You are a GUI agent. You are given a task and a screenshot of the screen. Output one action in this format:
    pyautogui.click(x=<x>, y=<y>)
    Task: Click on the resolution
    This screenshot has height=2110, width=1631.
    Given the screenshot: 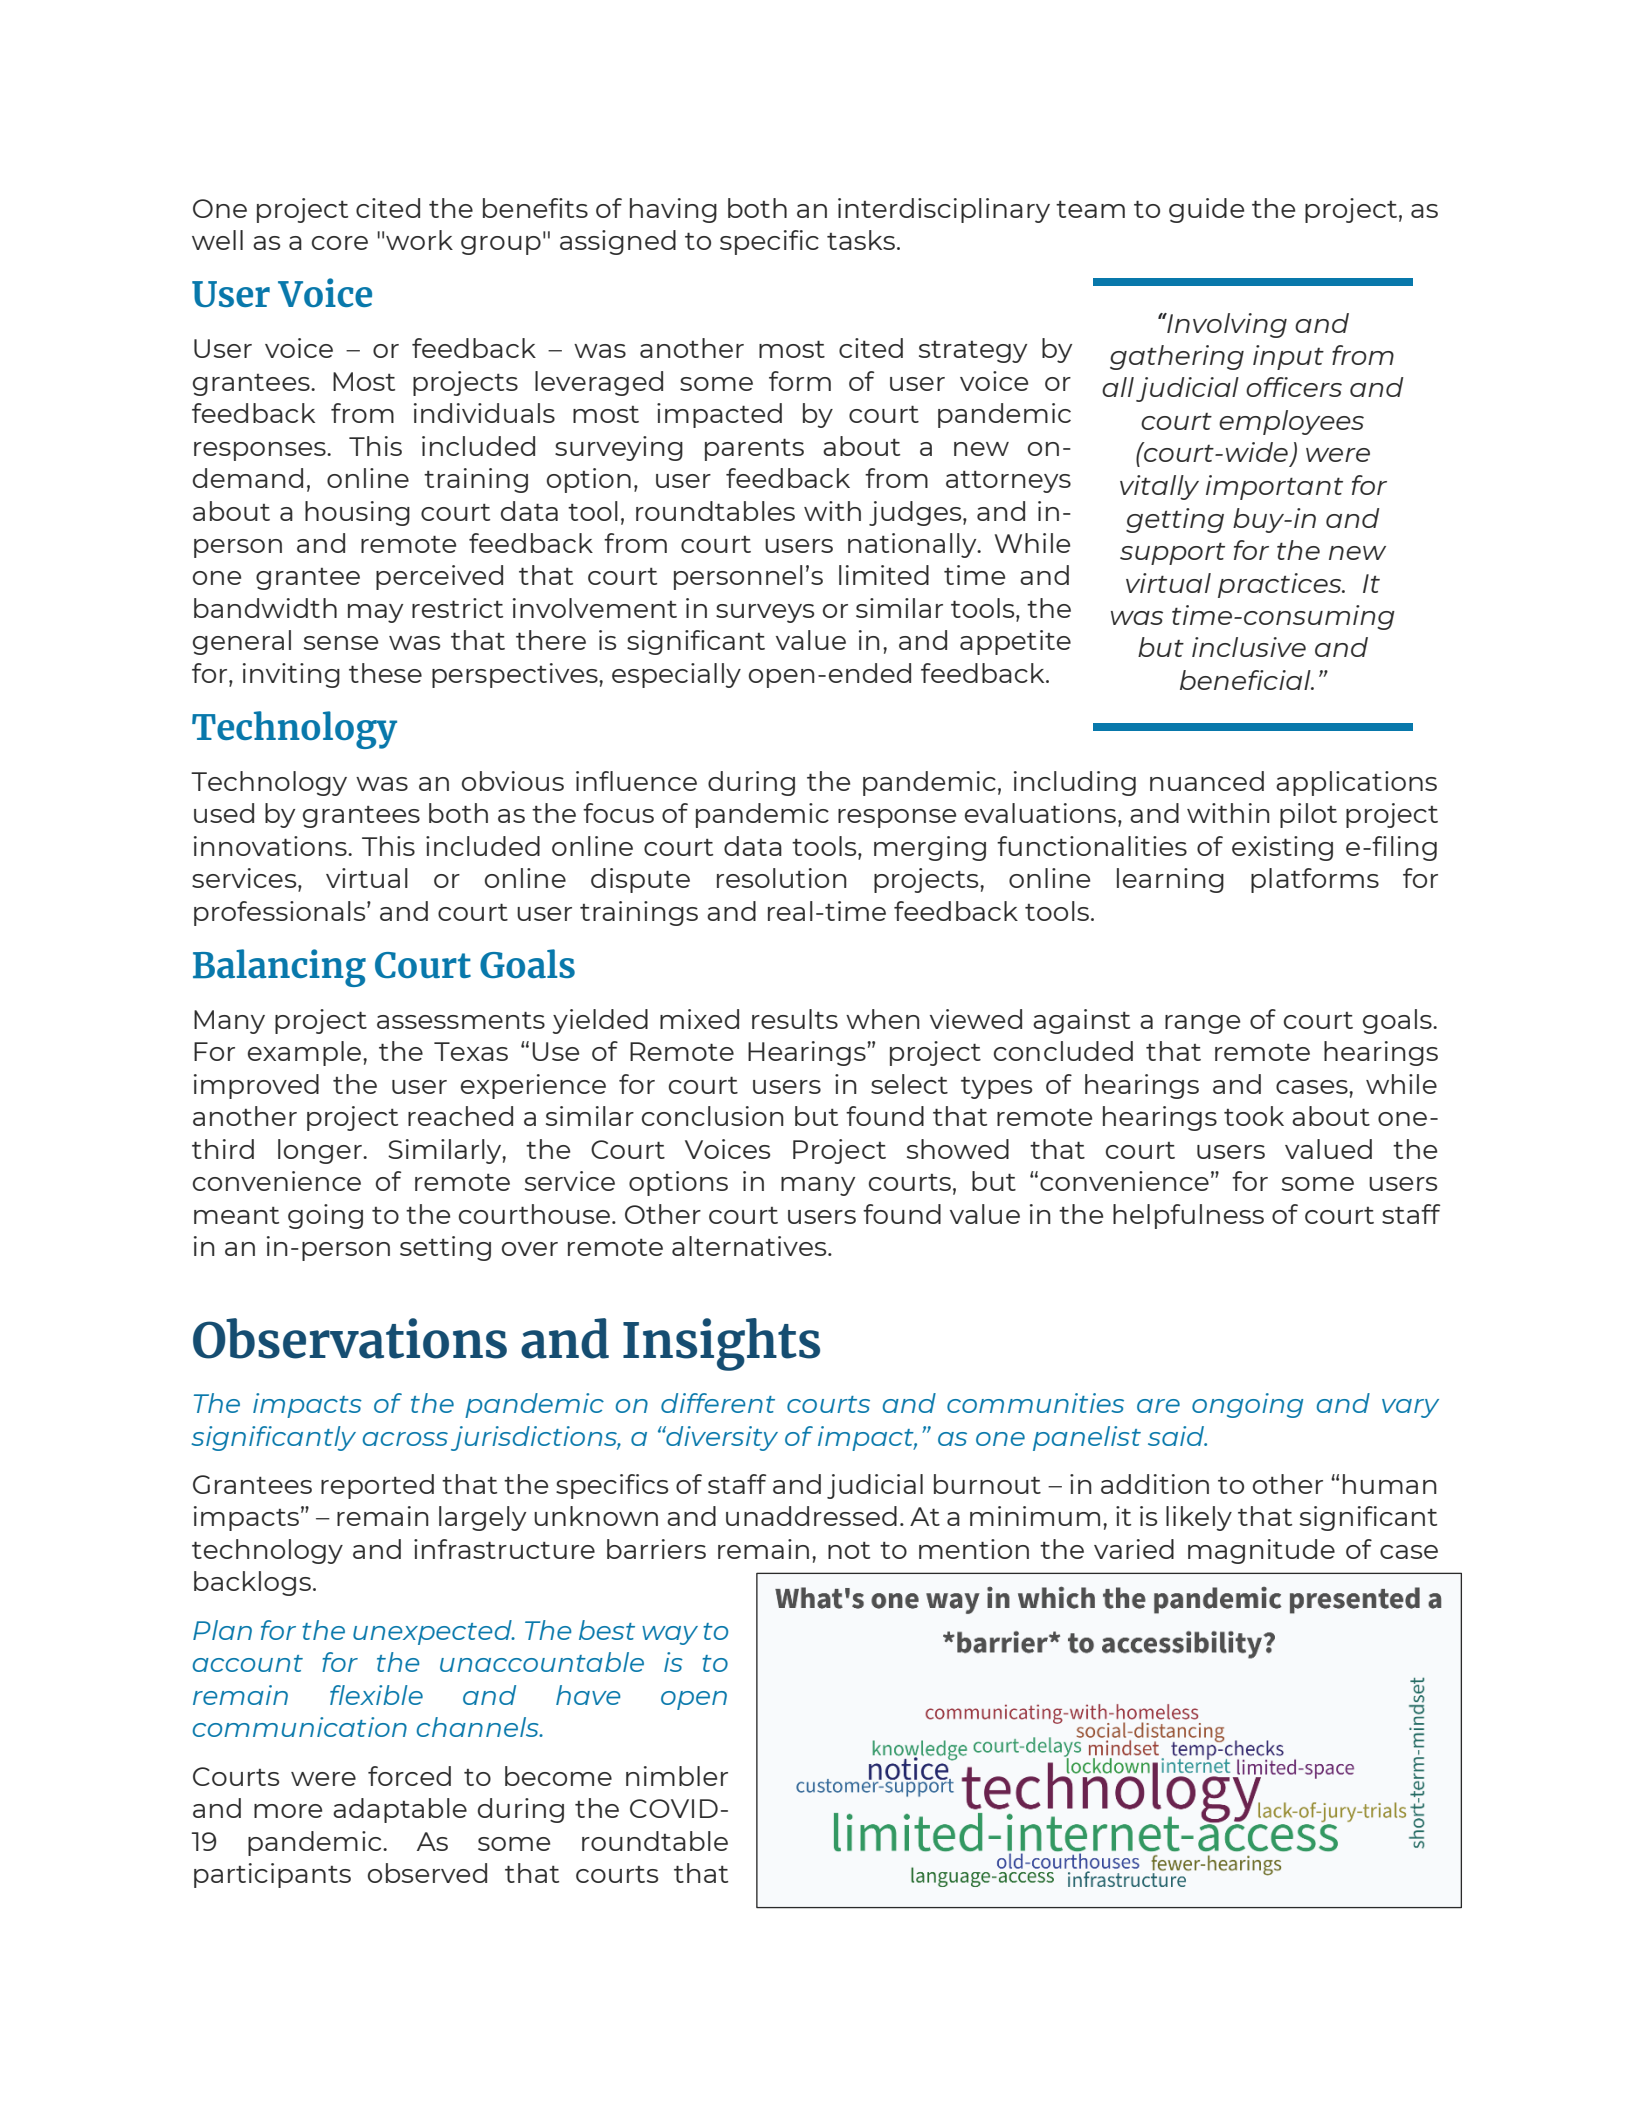 What is the action you would take?
    pyautogui.click(x=782, y=878)
